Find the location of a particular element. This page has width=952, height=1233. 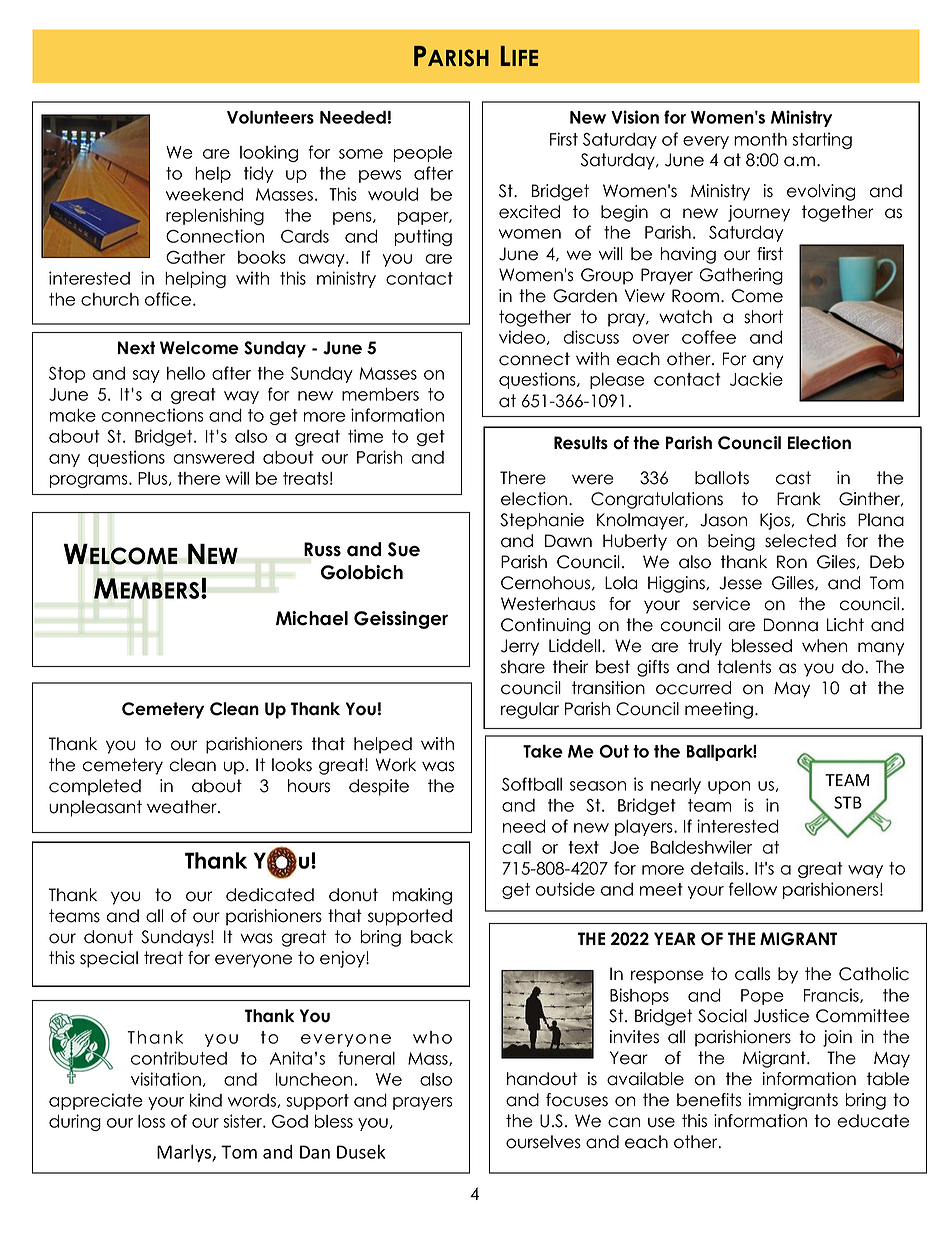

weekend is located at coordinates (204, 194).
